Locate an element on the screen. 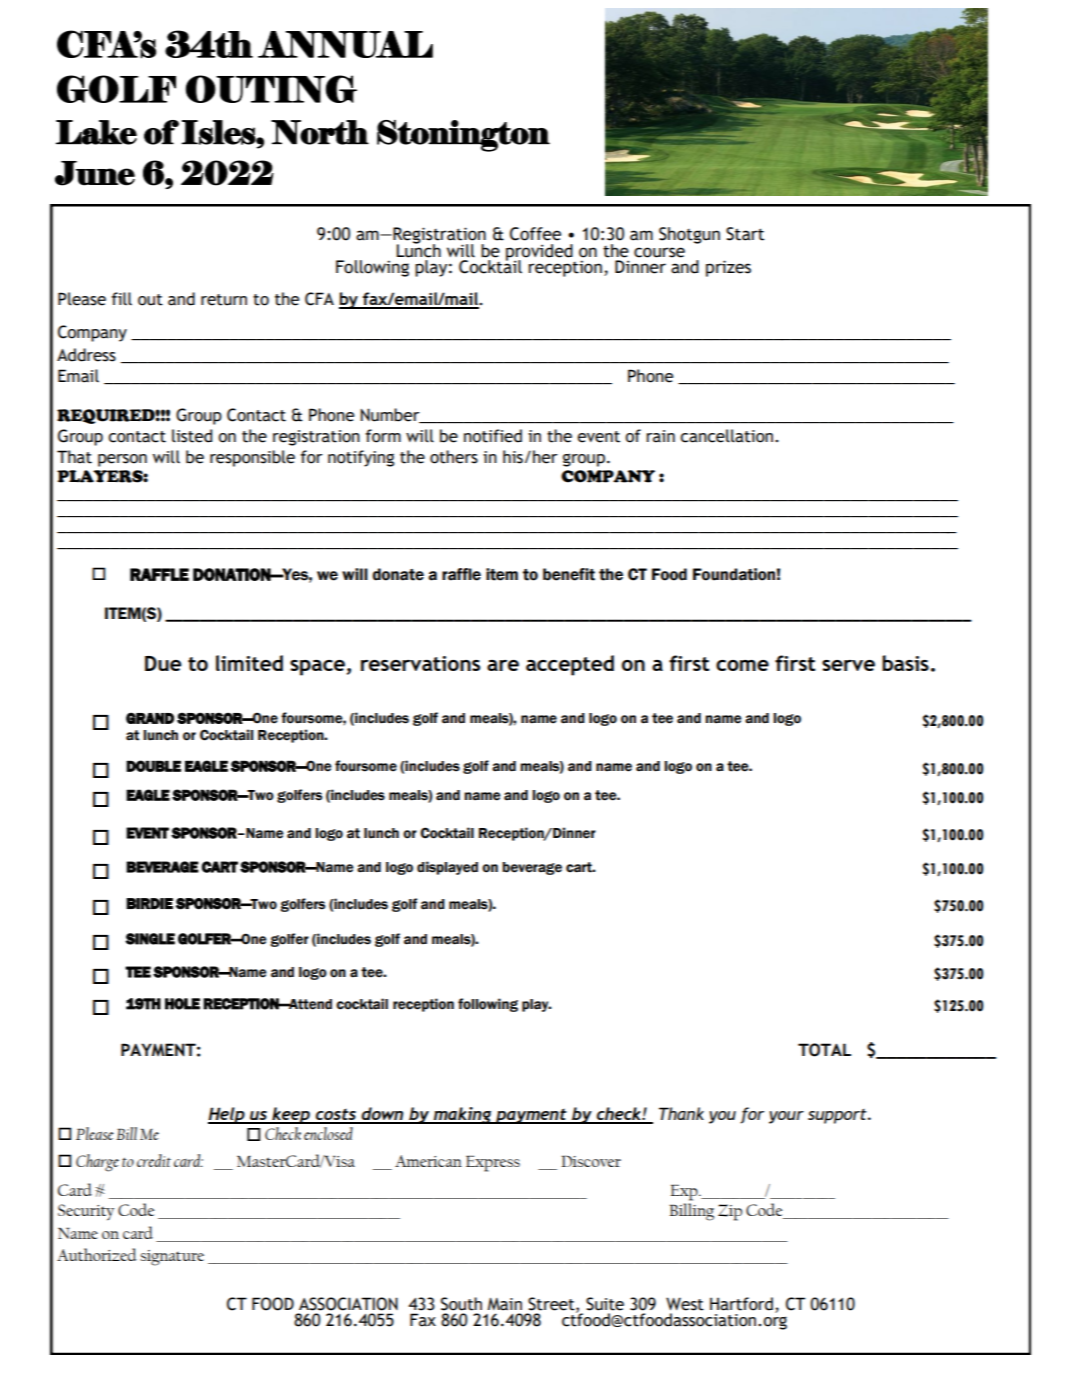  TOTAL is located at coordinates (824, 1050).
